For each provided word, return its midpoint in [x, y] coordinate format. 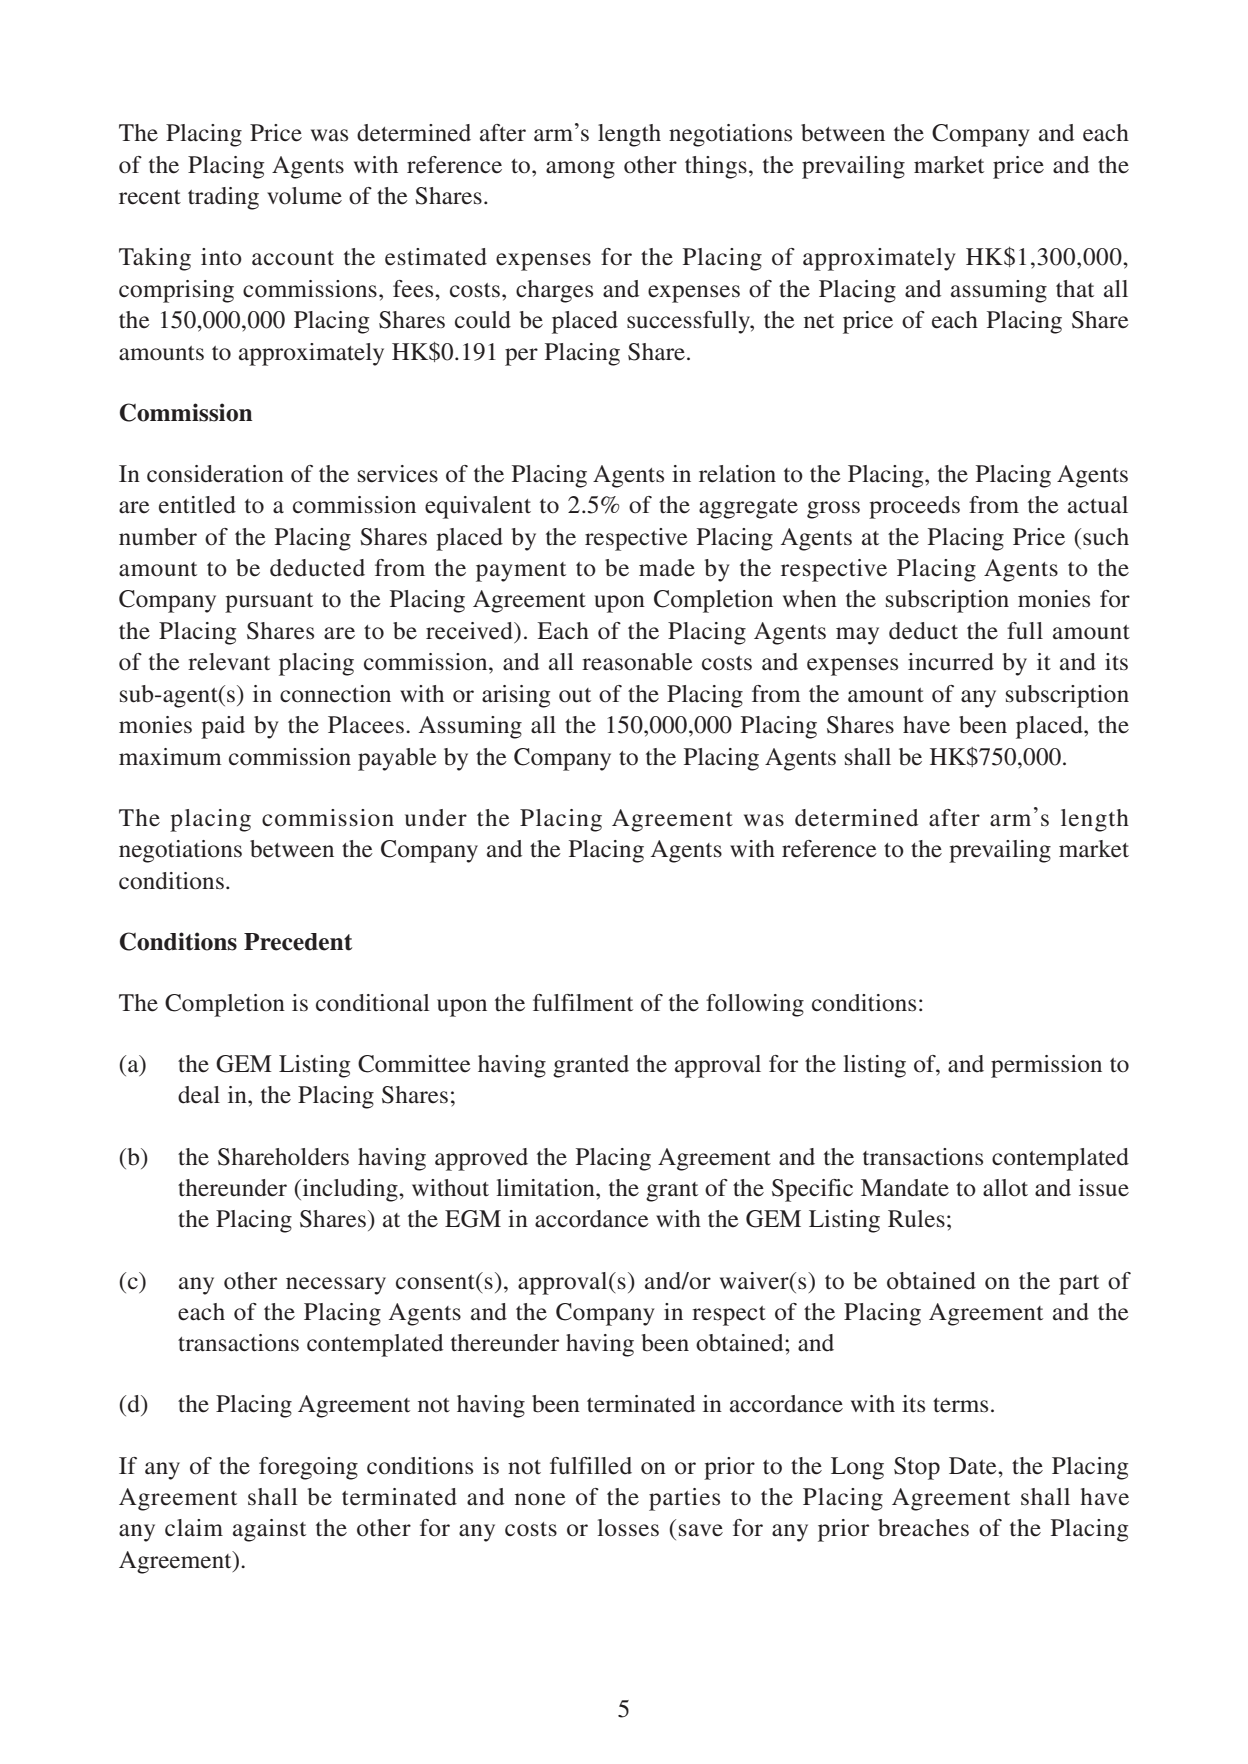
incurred [951, 662]
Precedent [298, 942]
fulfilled [591, 1466]
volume [304, 196]
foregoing [308, 1468]
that [1075, 289]
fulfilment [583, 1003]
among [580, 170]
